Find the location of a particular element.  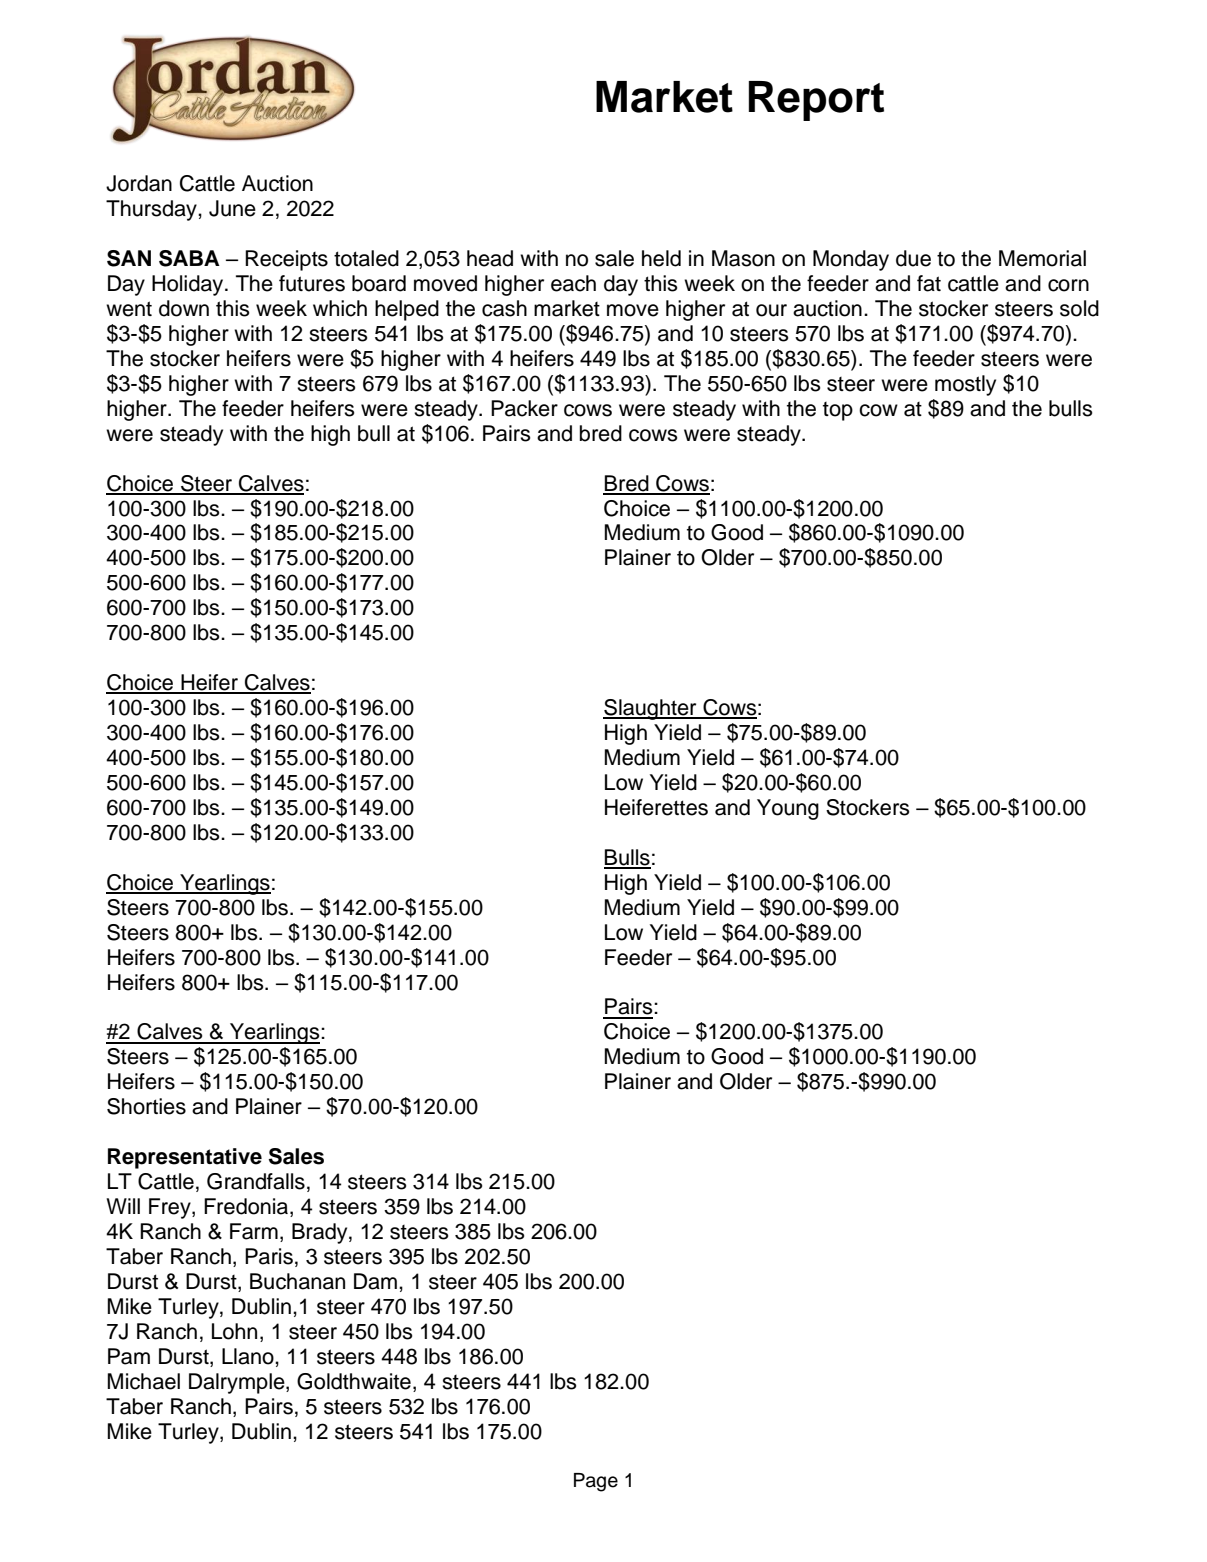

Packer is located at coordinates (524, 408).
